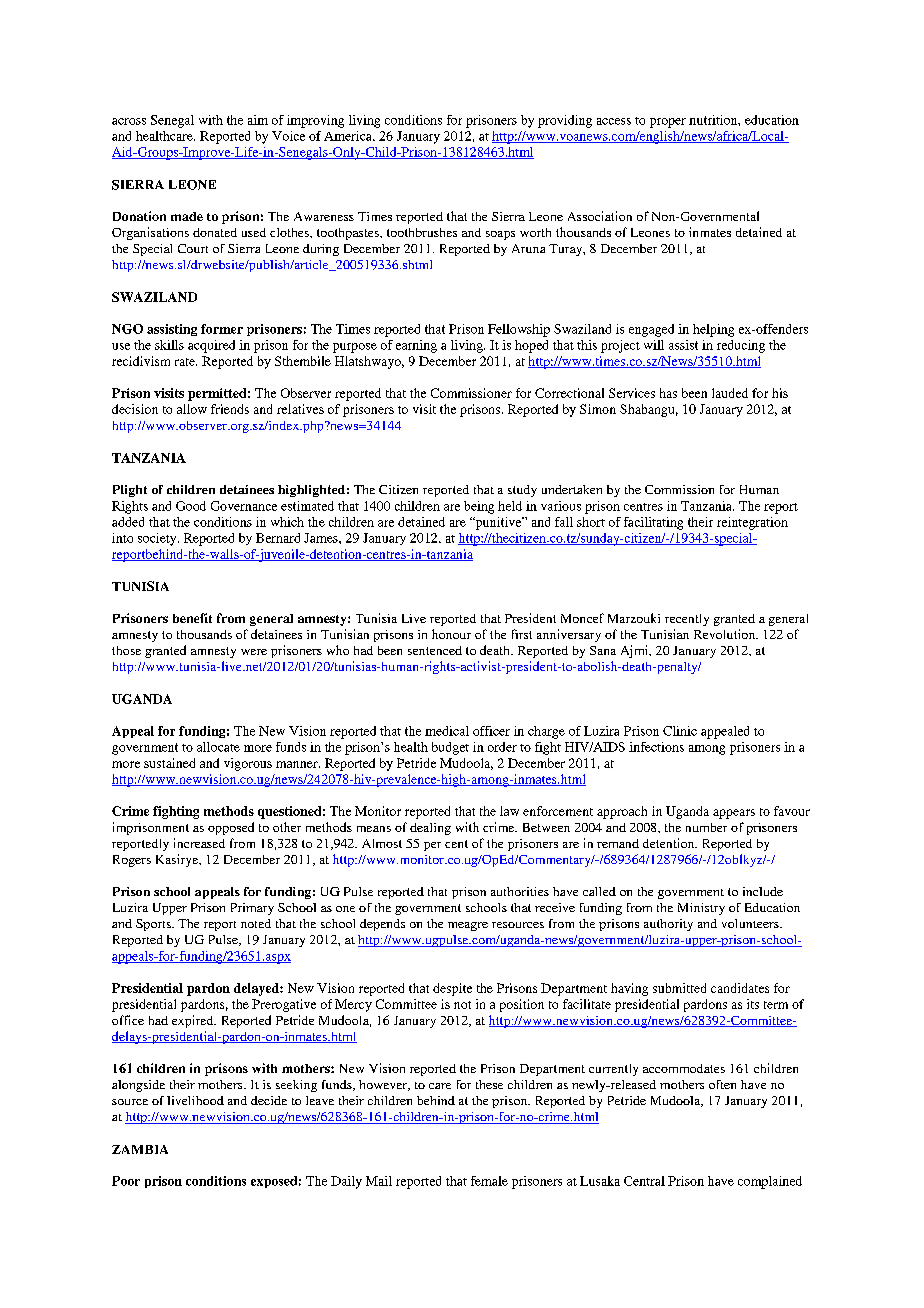 This page has width=924, height=1308. Describe the element at coordinates (140, 1149) in the page. I see `ZAMBIA` at that location.
